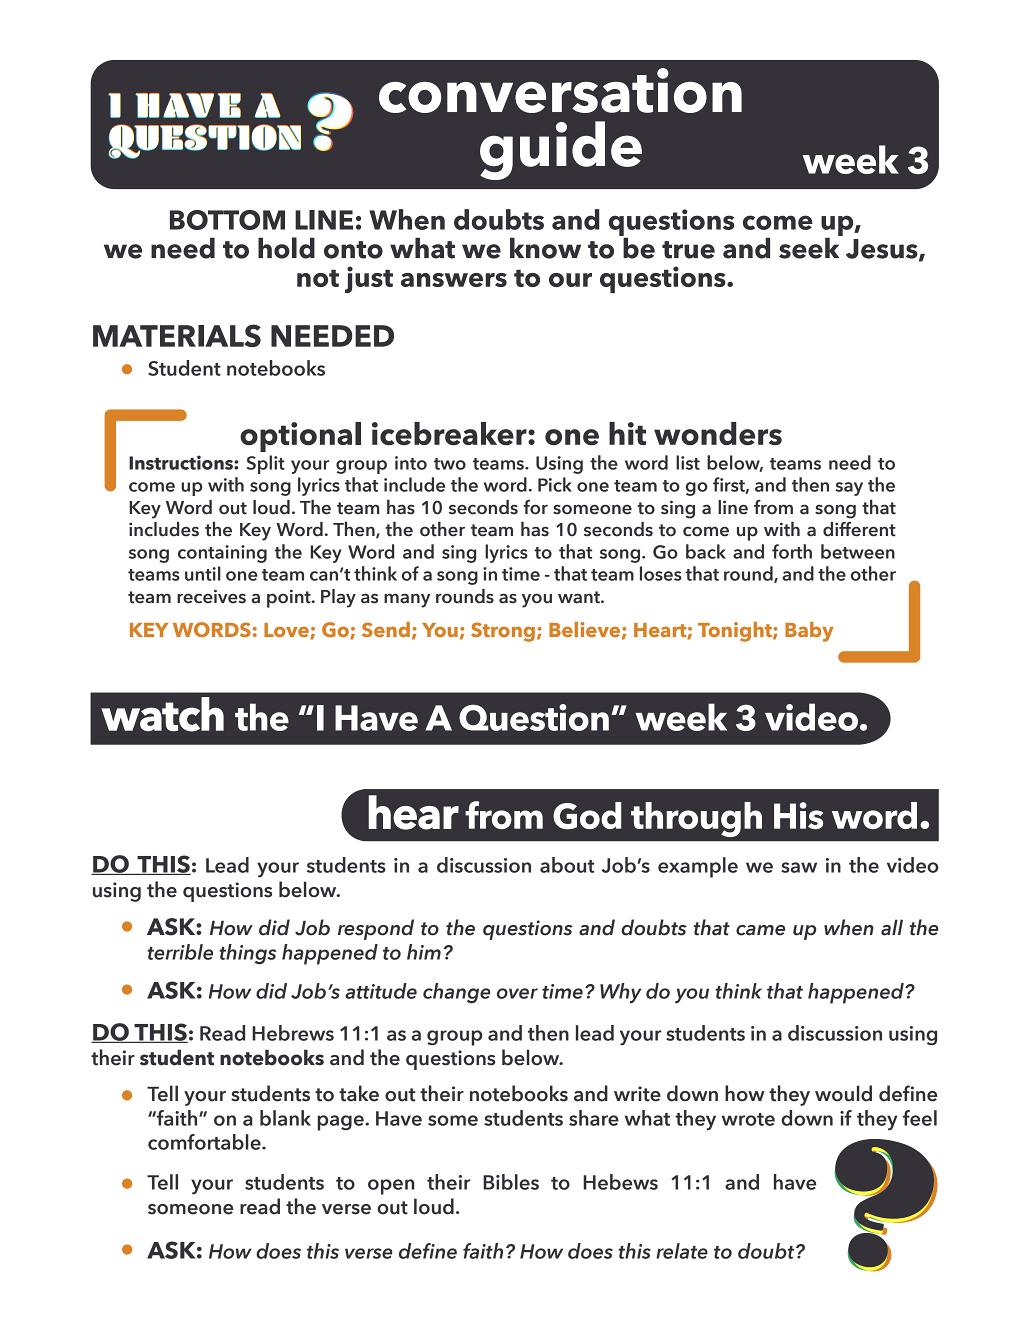 This page has height=1333, width=1030. What do you see at coordinates (205, 1142) in the page?
I see `comfortable` at bounding box center [205, 1142].
